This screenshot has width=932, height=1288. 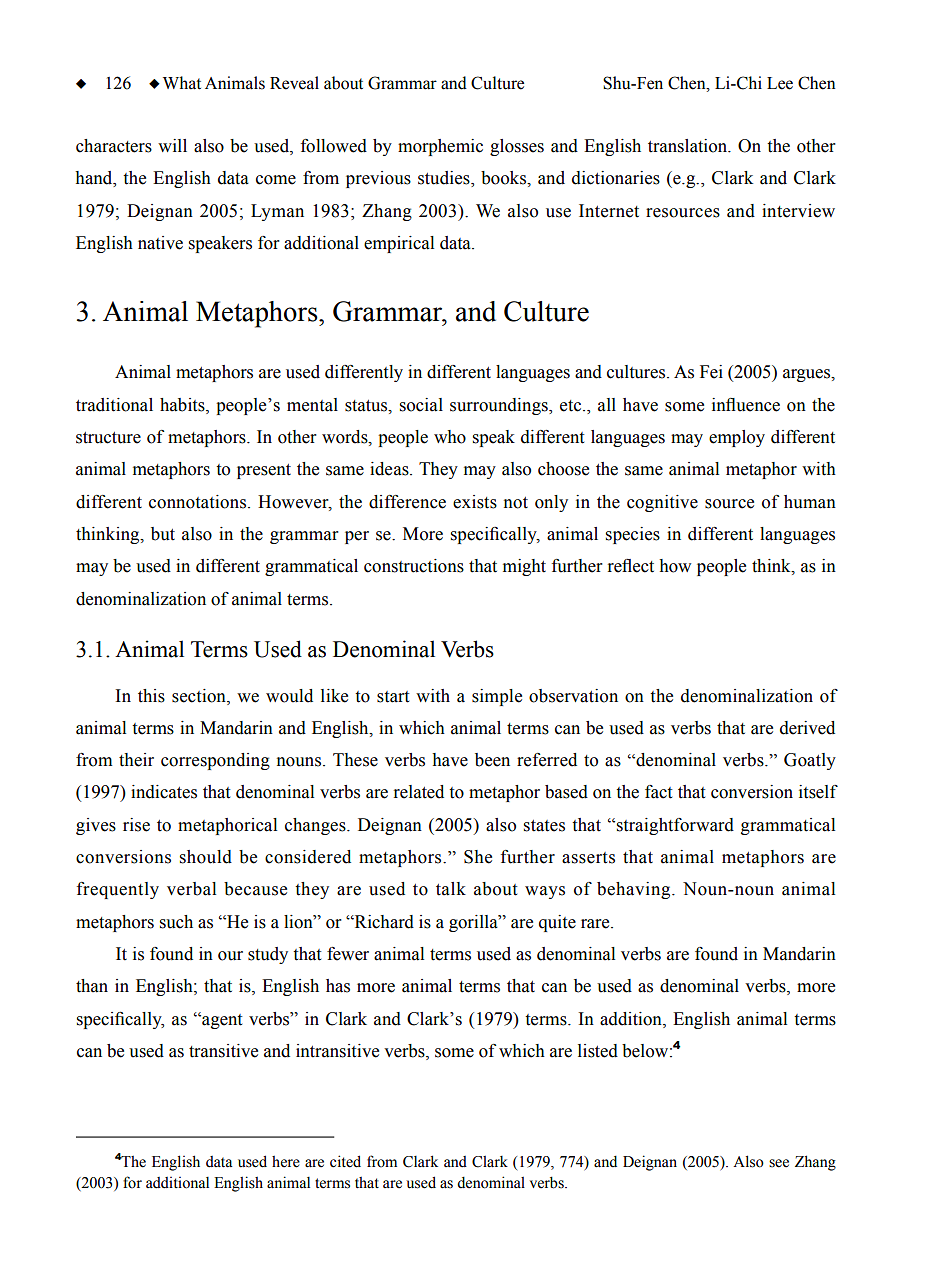 I want to click on such, so click(x=176, y=922).
